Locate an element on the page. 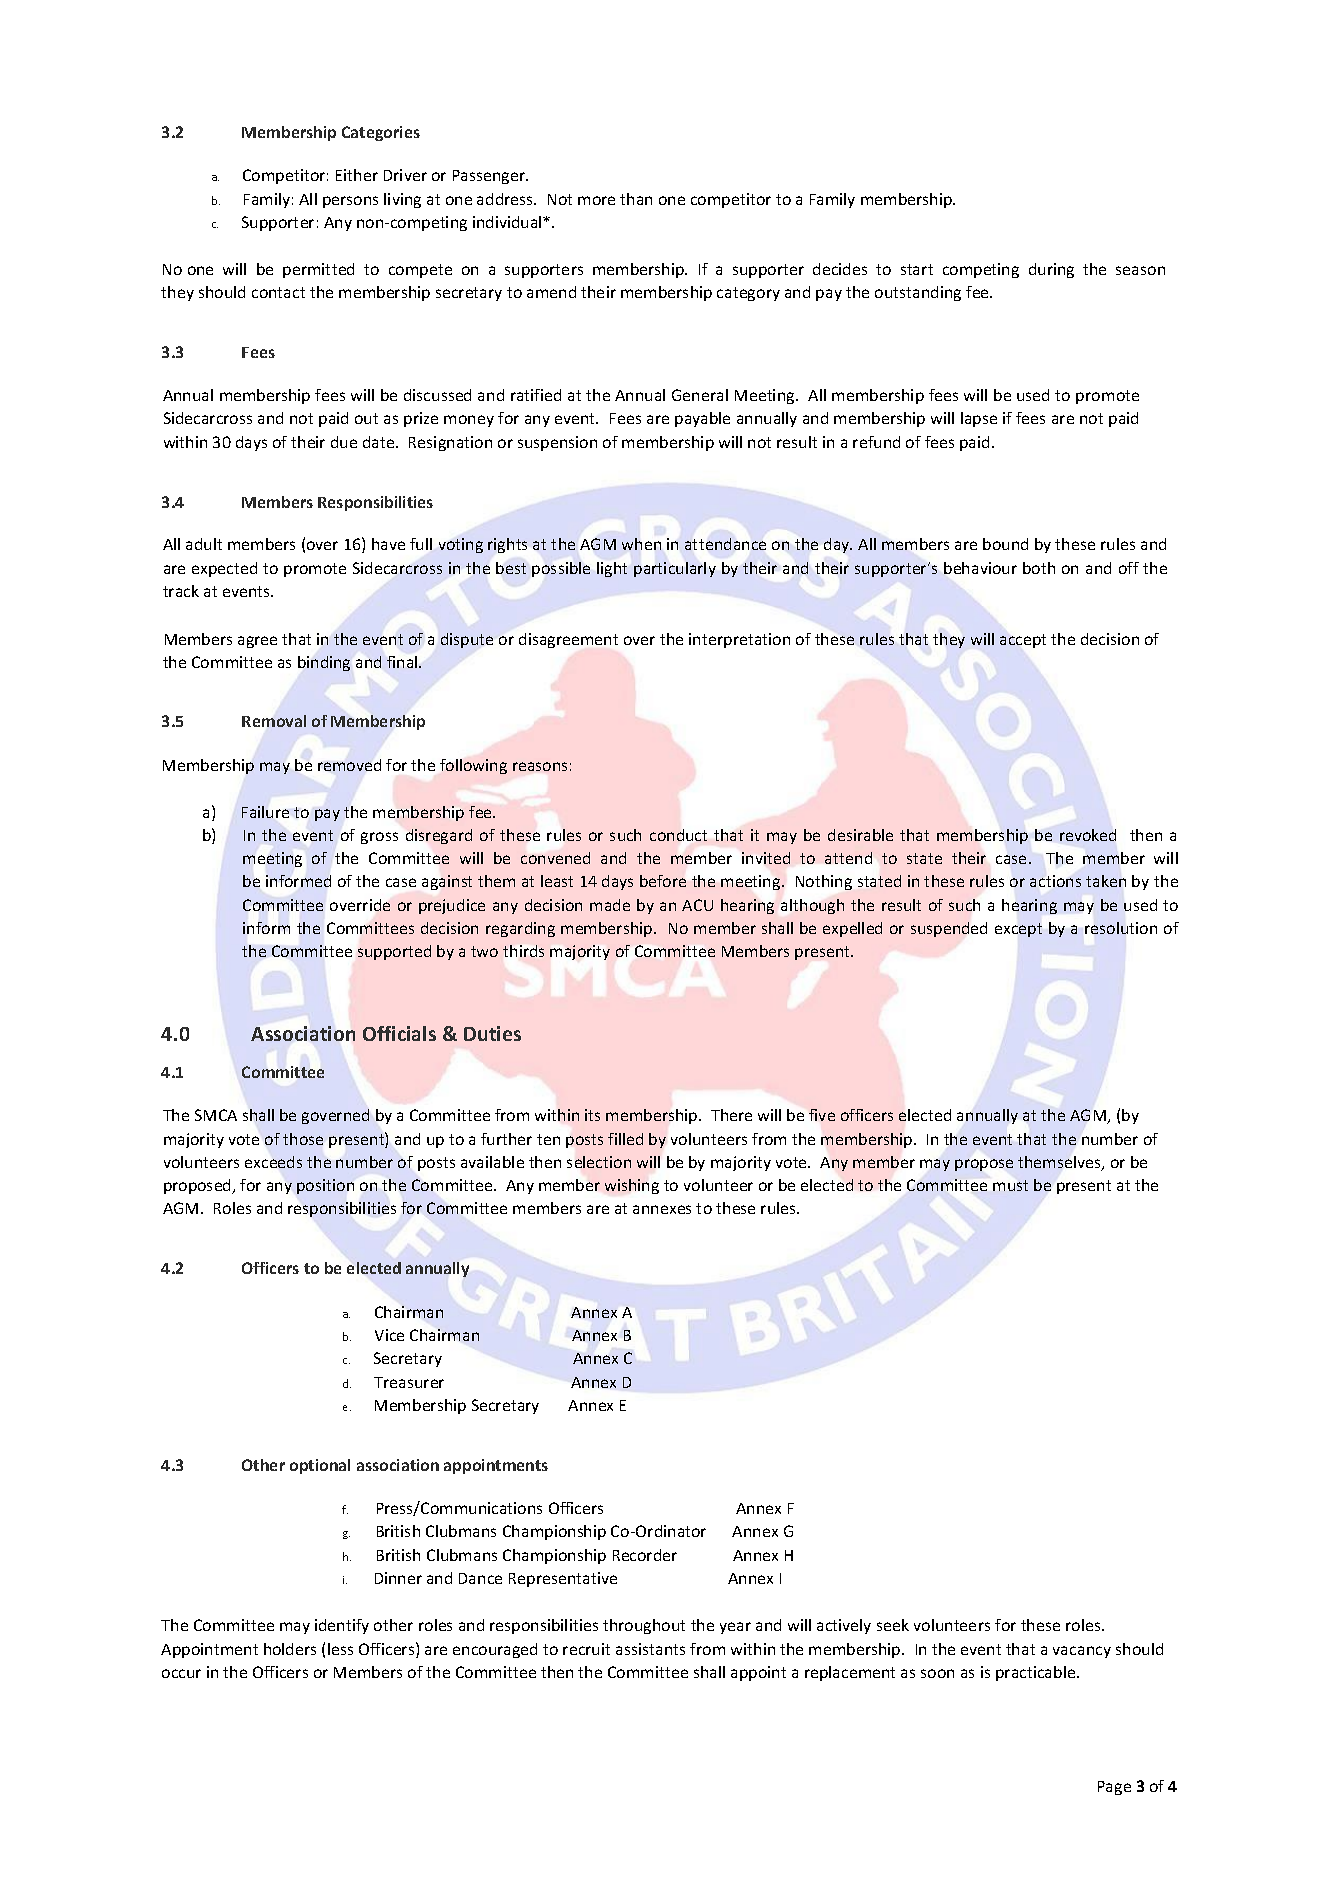  during is located at coordinates (1051, 270).
